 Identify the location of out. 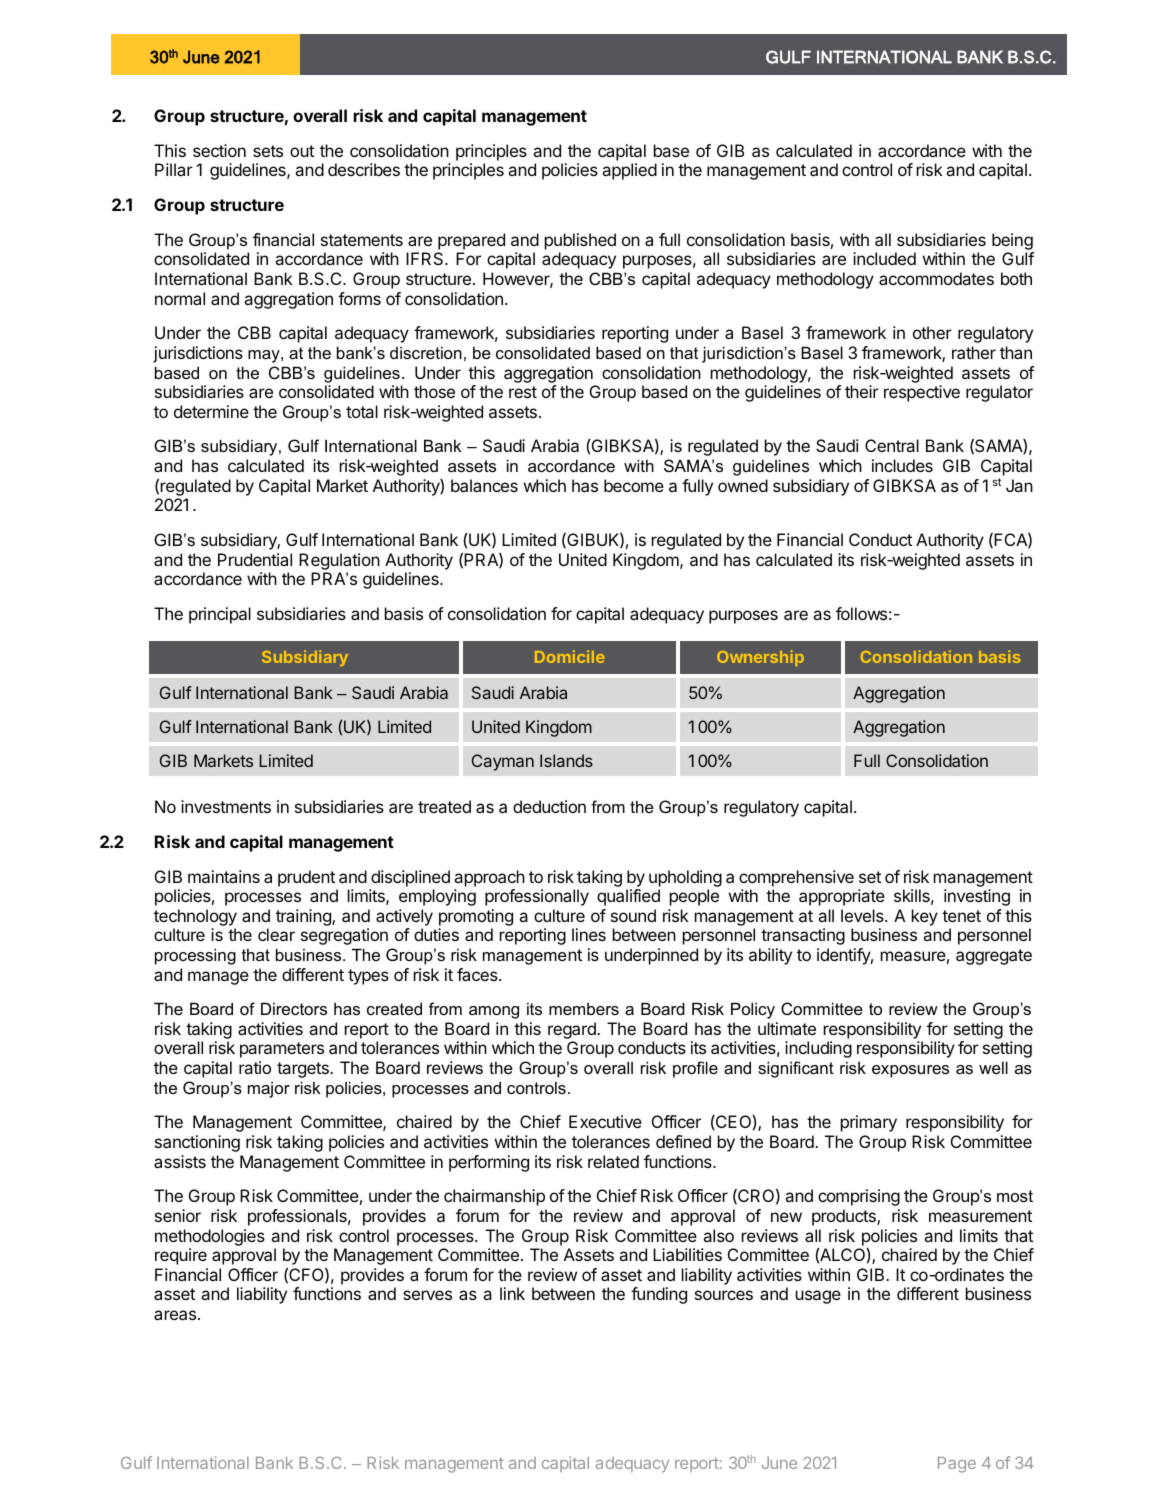
(302, 151).
